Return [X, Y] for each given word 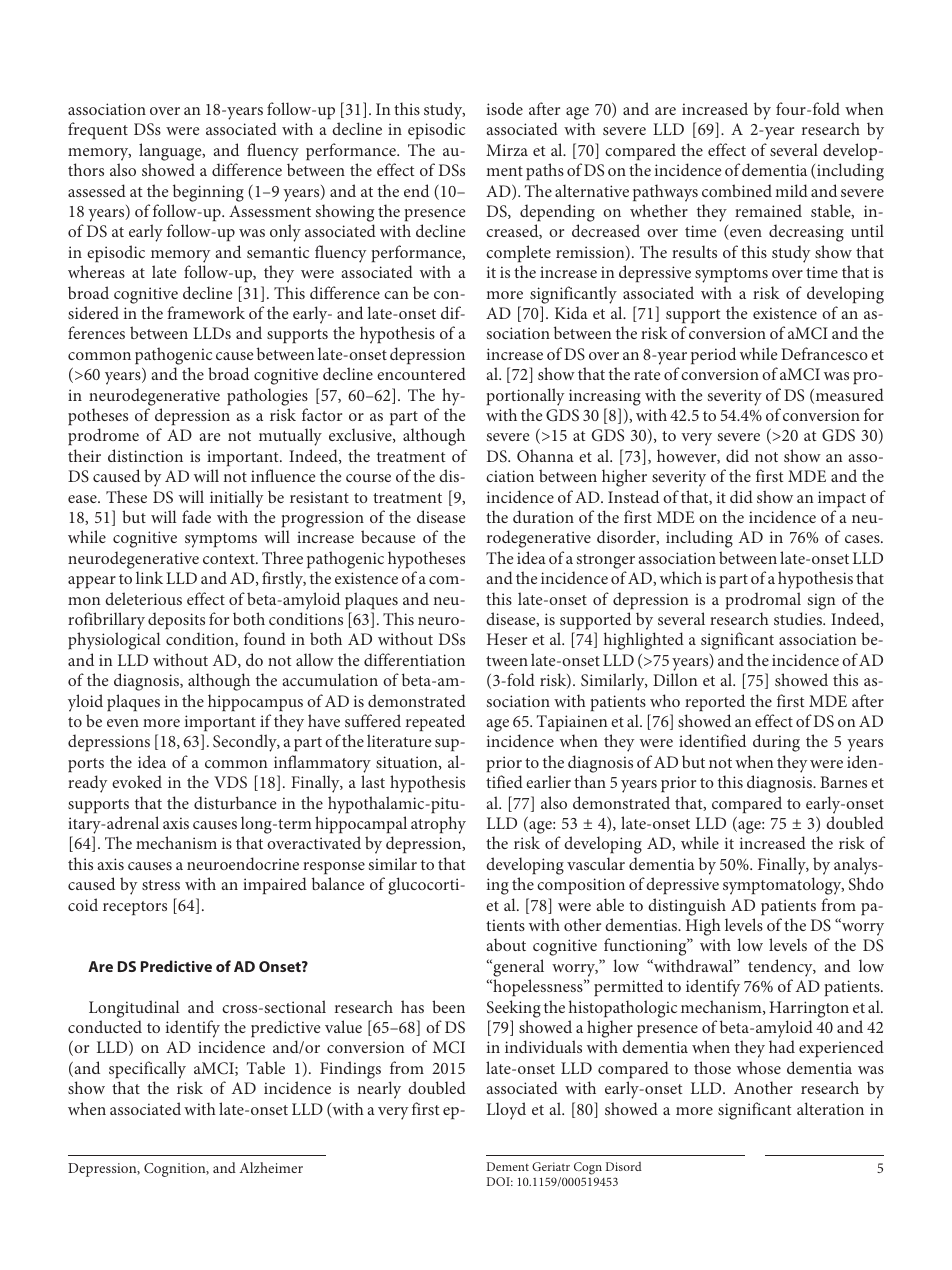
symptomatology [783, 886]
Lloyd [506, 1111]
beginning [208, 193]
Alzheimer [271, 1167]
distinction [145, 455]
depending [557, 213]
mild [791, 190]
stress [161, 885]
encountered [421, 373]
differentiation [414, 659]
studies [799, 618]
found [265, 638]
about [506, 944]
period [713, 355]
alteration [830, 1108]
